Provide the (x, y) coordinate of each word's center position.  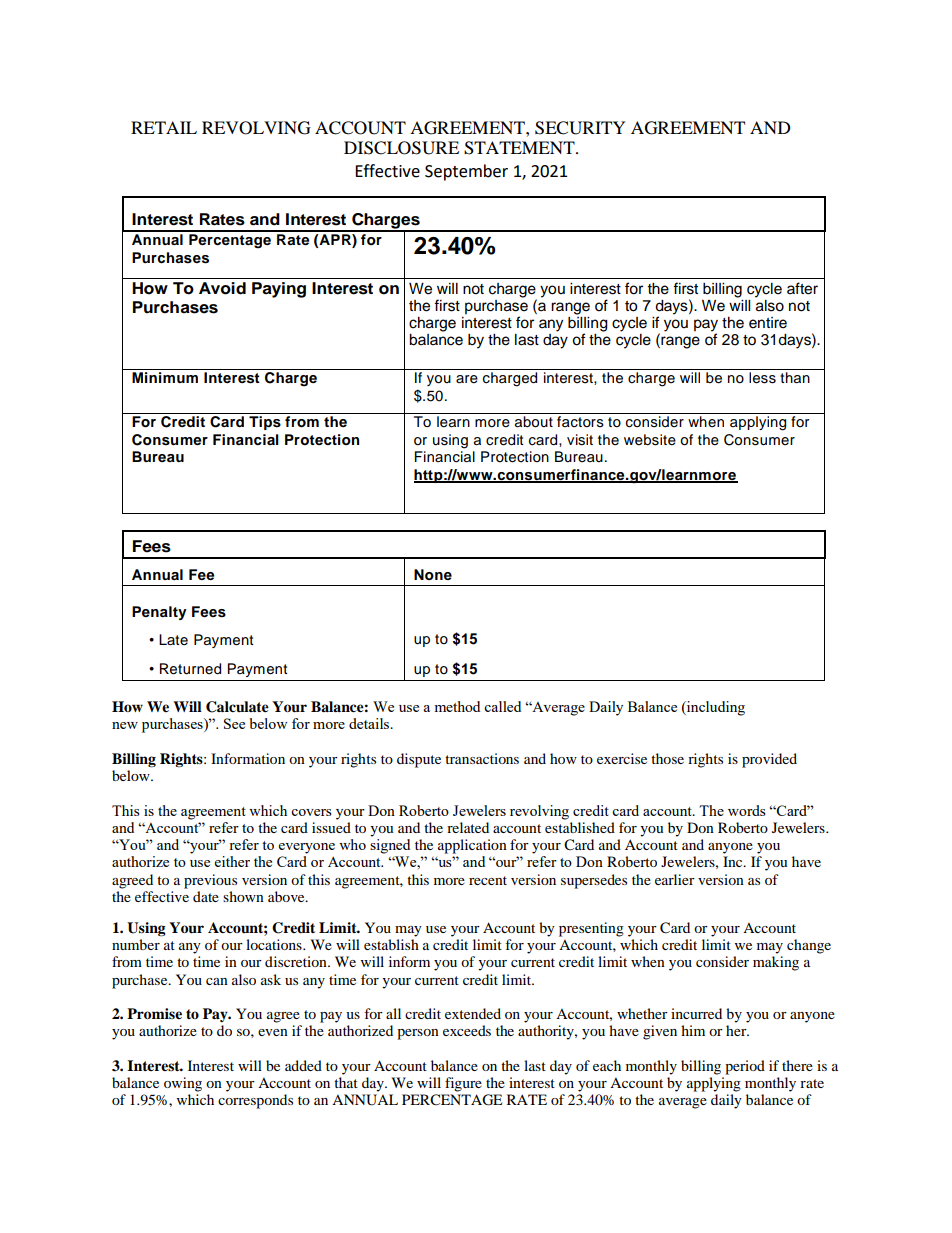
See (234, 723)
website (650, 440)
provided (769, 760)
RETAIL (164, 127)
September (466, 172)
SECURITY (580, 128)
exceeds (467, 1030)
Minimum (165, 377)
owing (183, 1084)
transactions (482, 758)
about (534, 422)
